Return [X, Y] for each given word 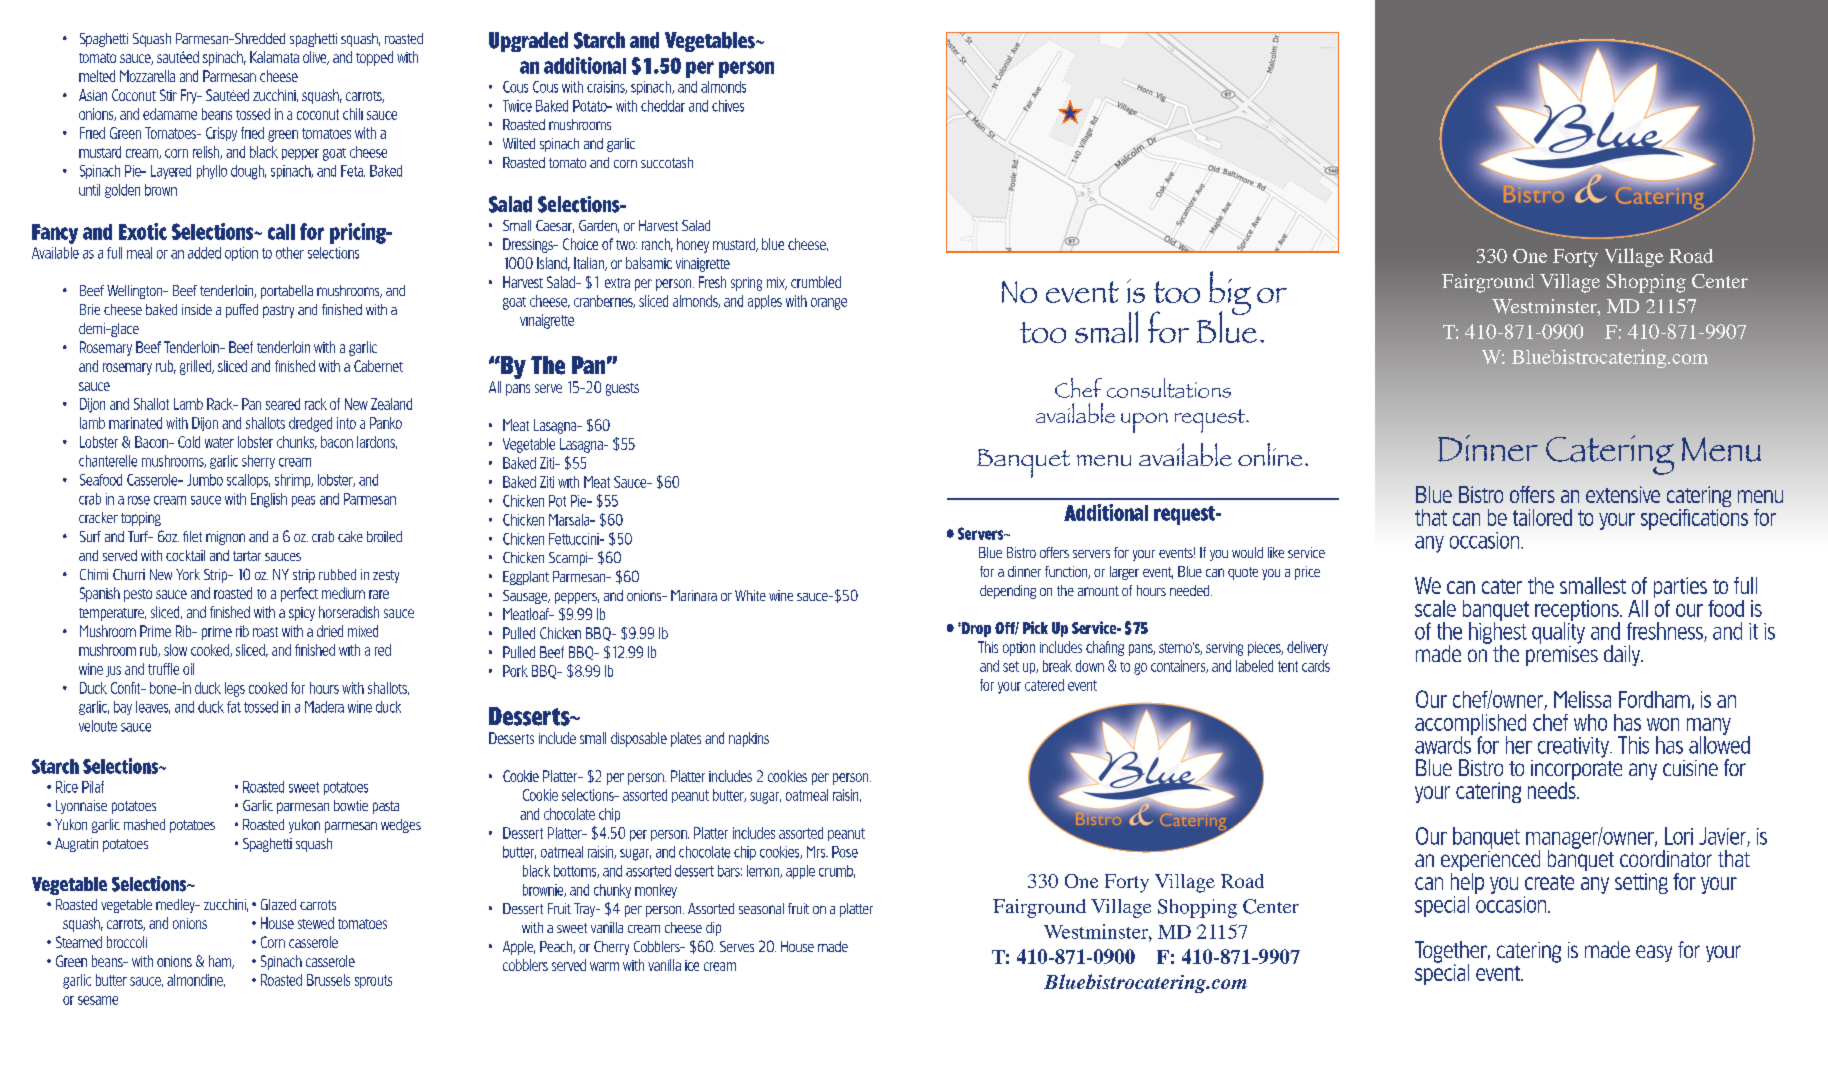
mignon [225, 538]
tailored [1542, 517]
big [1230, 294]
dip [713, 929]
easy [1654, 953]
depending [1008, 592]
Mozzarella [147, 76]
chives [728, 106]
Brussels [328, 980]
